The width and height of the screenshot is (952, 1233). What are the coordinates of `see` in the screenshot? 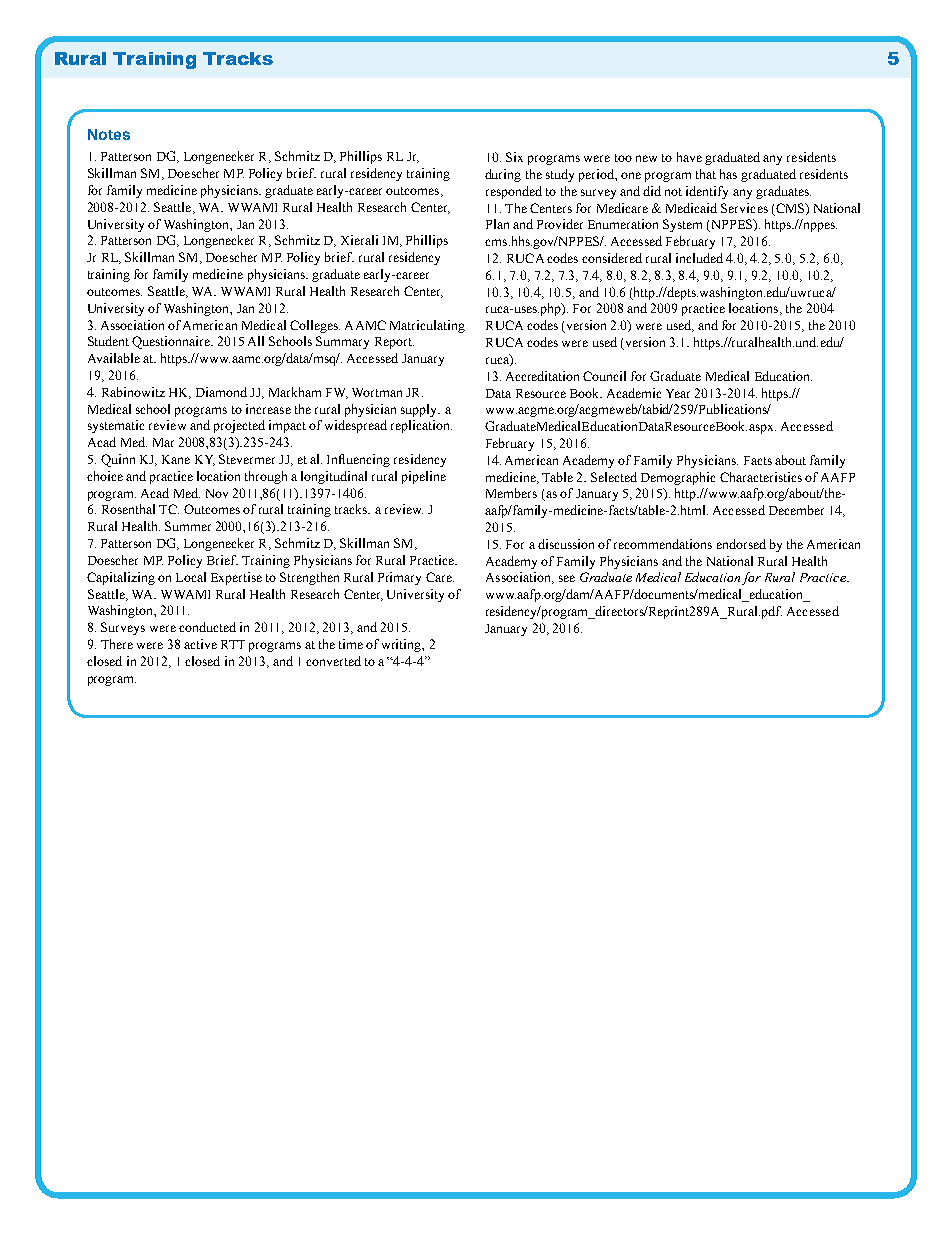 It's located at (567, 578).
